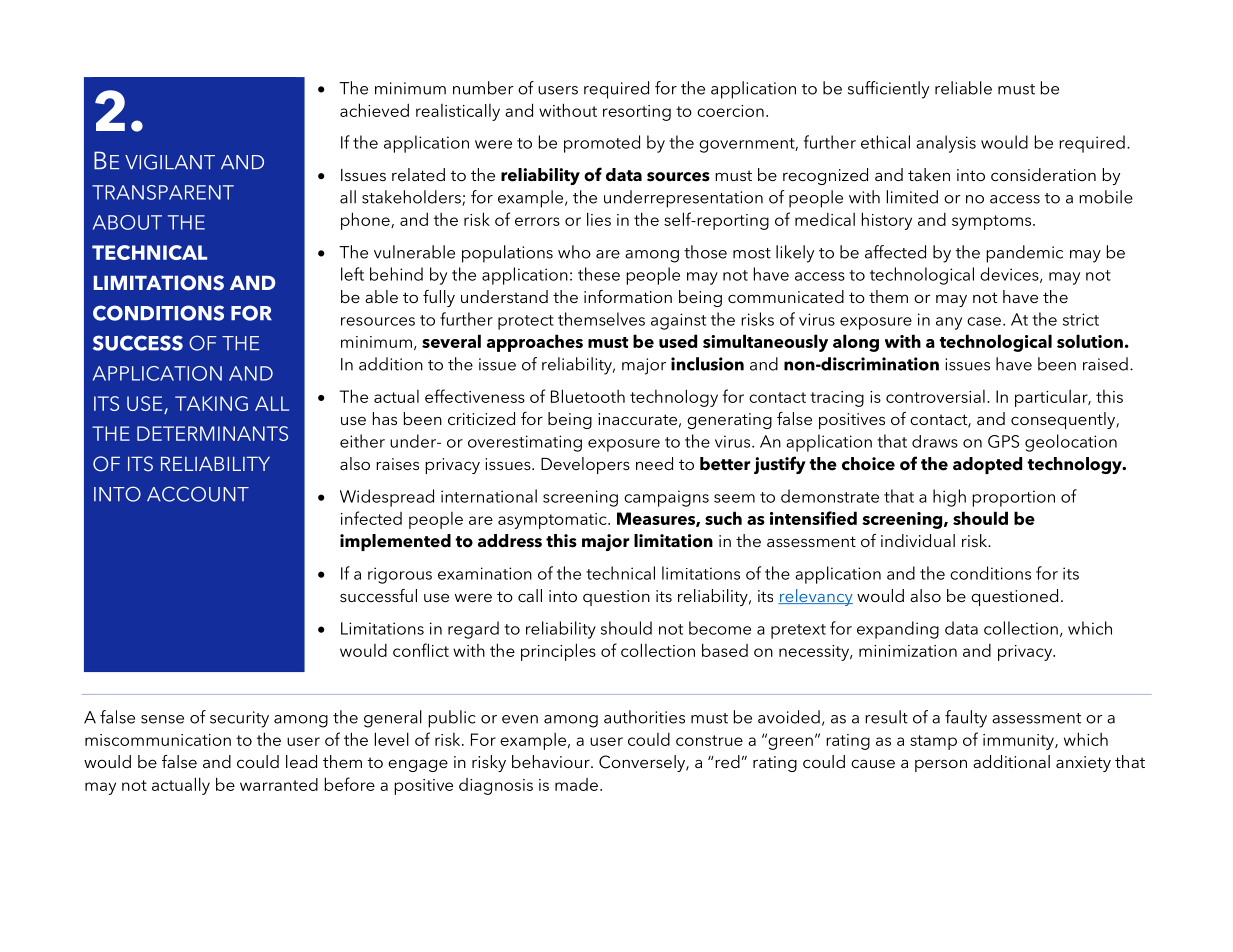 The image size is (1233, 952). Describe the element at coordinates (301, 761) in the screenshot. I see `lead` at that location.
